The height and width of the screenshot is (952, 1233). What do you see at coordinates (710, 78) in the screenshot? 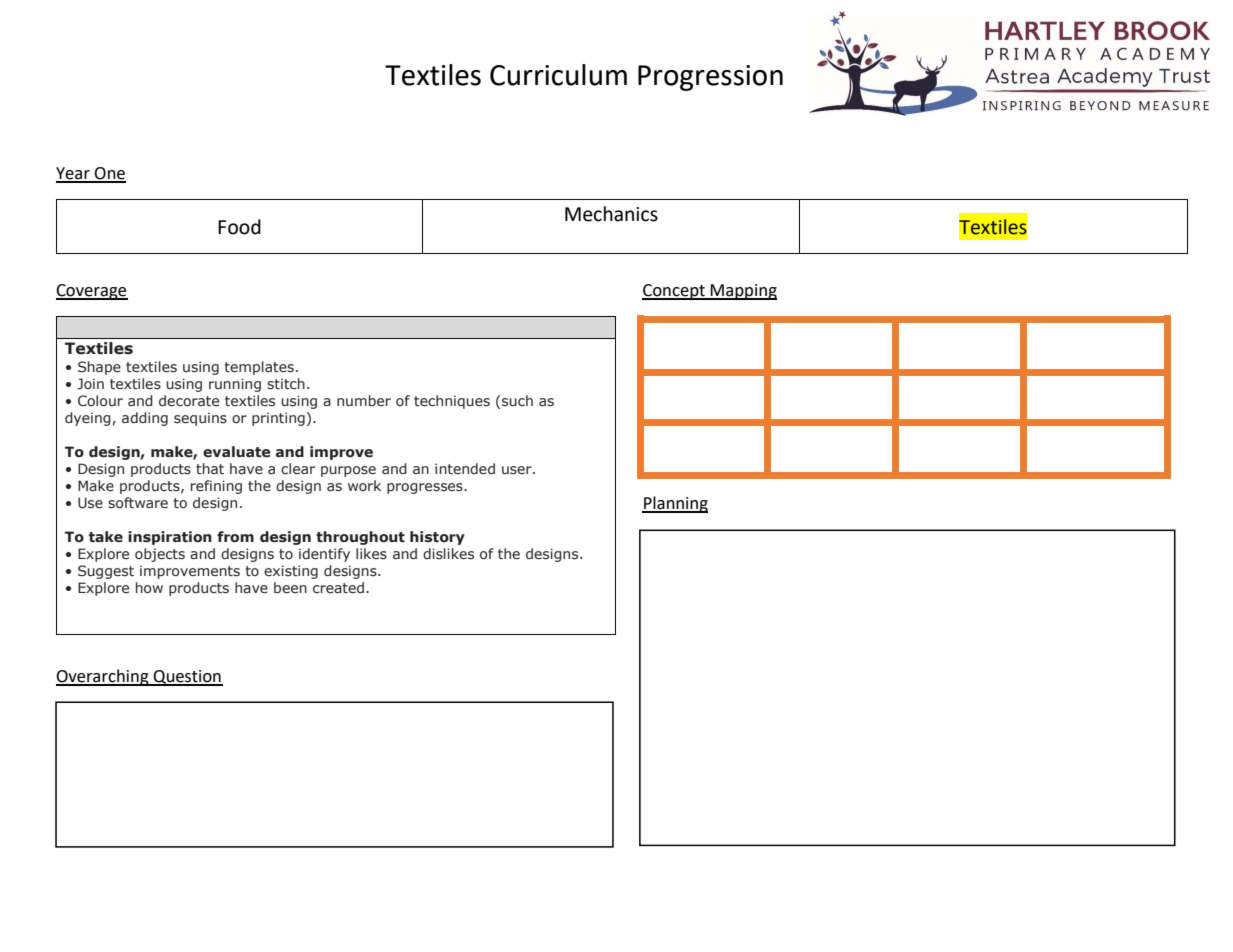
I see `Progression` at bounding box center [710, 78].
